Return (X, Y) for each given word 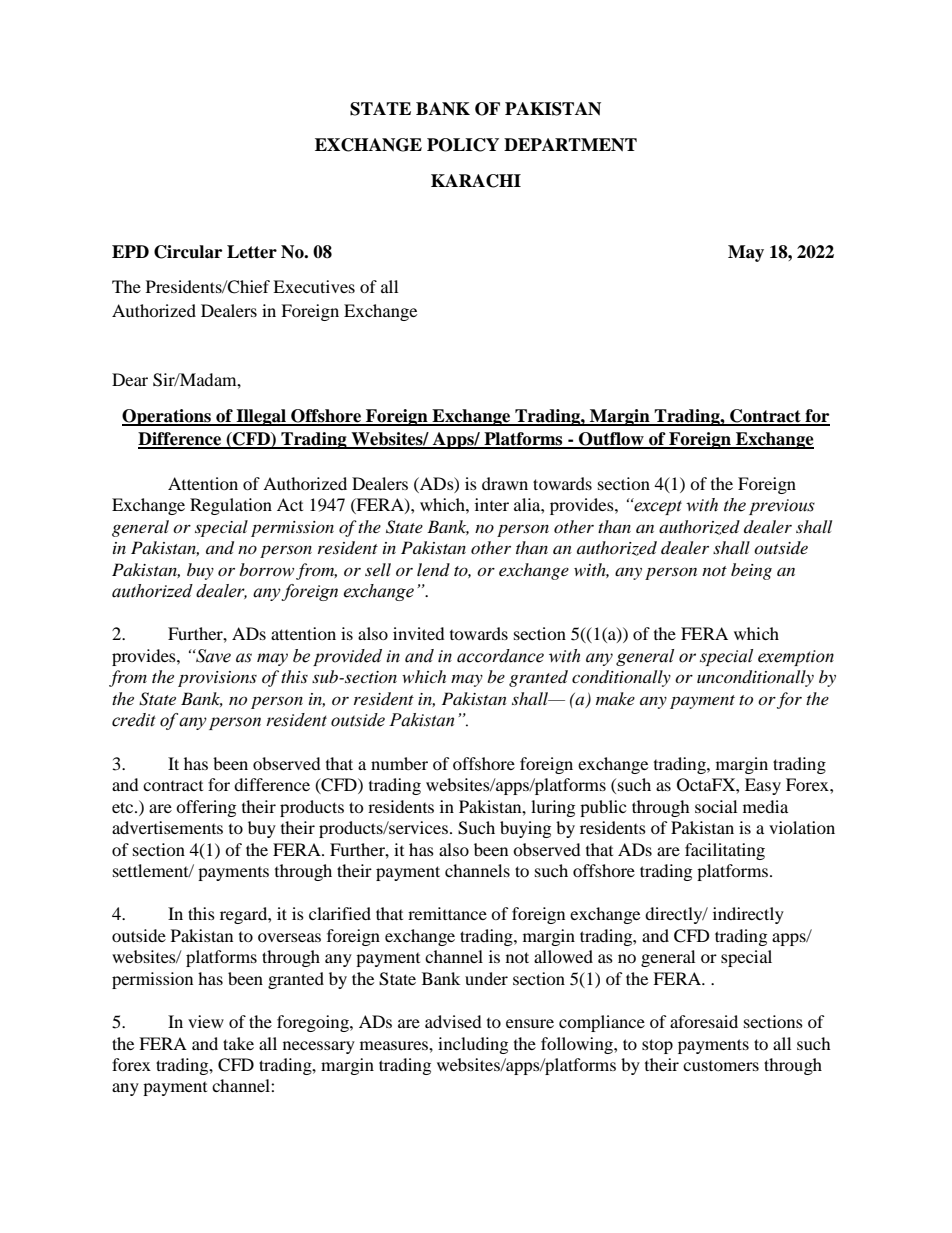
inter (492, 504)
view (206, 1021)
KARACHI (476, 181)
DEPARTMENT (570, 145)
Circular (188, 252)
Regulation (231, 506)
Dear (130, 379)
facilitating (725, 851)
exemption (796, 658)
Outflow (611, 440)
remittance (447, 913)
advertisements (167, 827)
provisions (217, 679)
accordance (500, 656)
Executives (314, 286)
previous (782, 507)
